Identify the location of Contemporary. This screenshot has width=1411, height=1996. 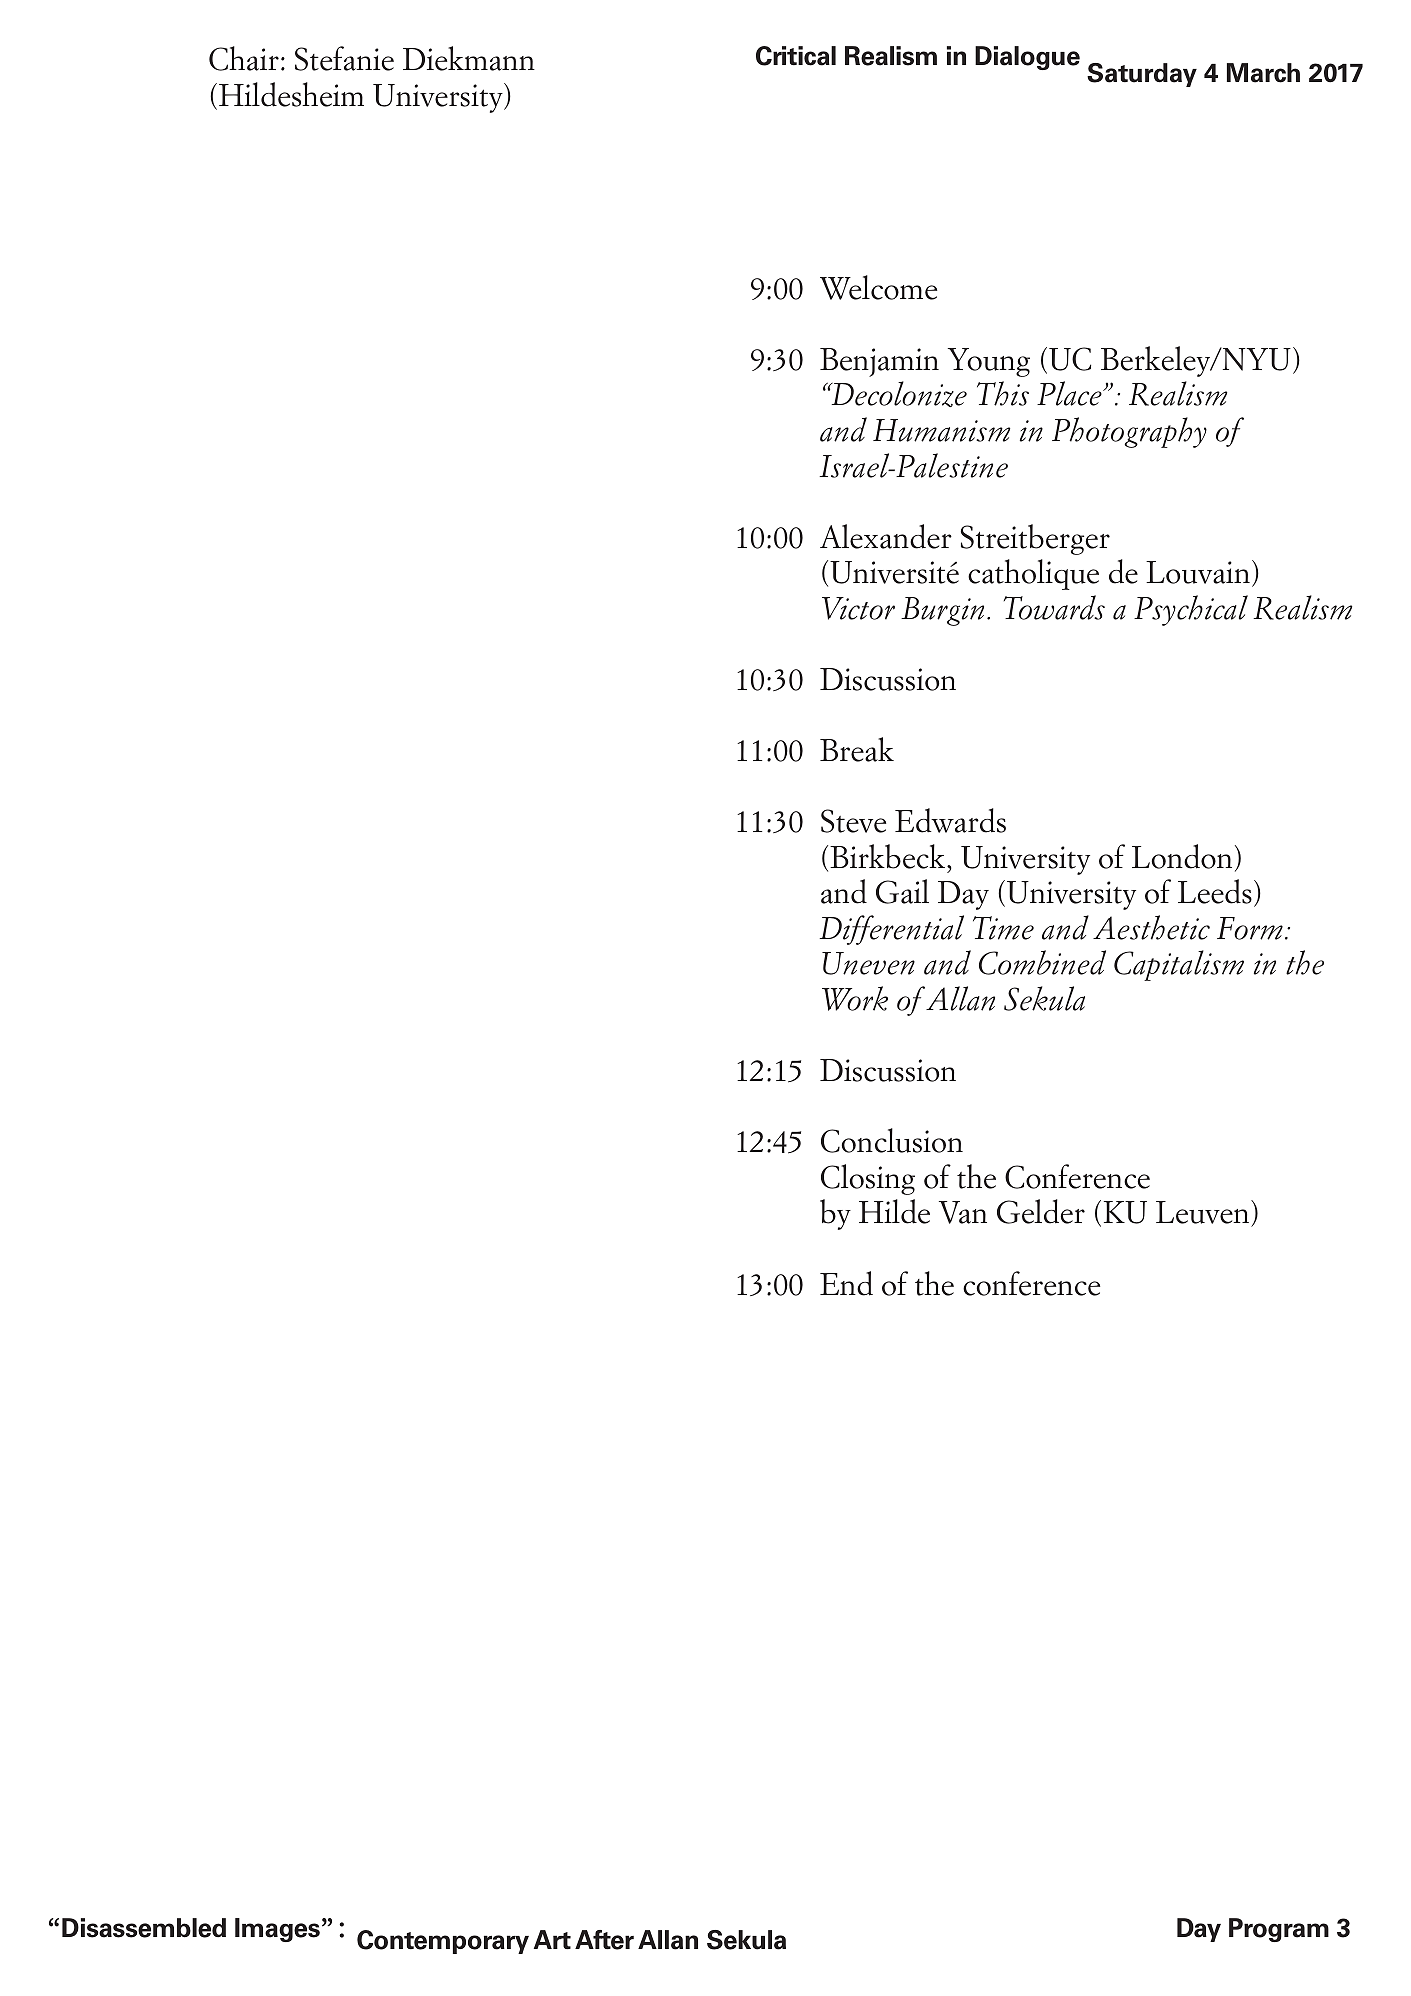
(443, 1942).
